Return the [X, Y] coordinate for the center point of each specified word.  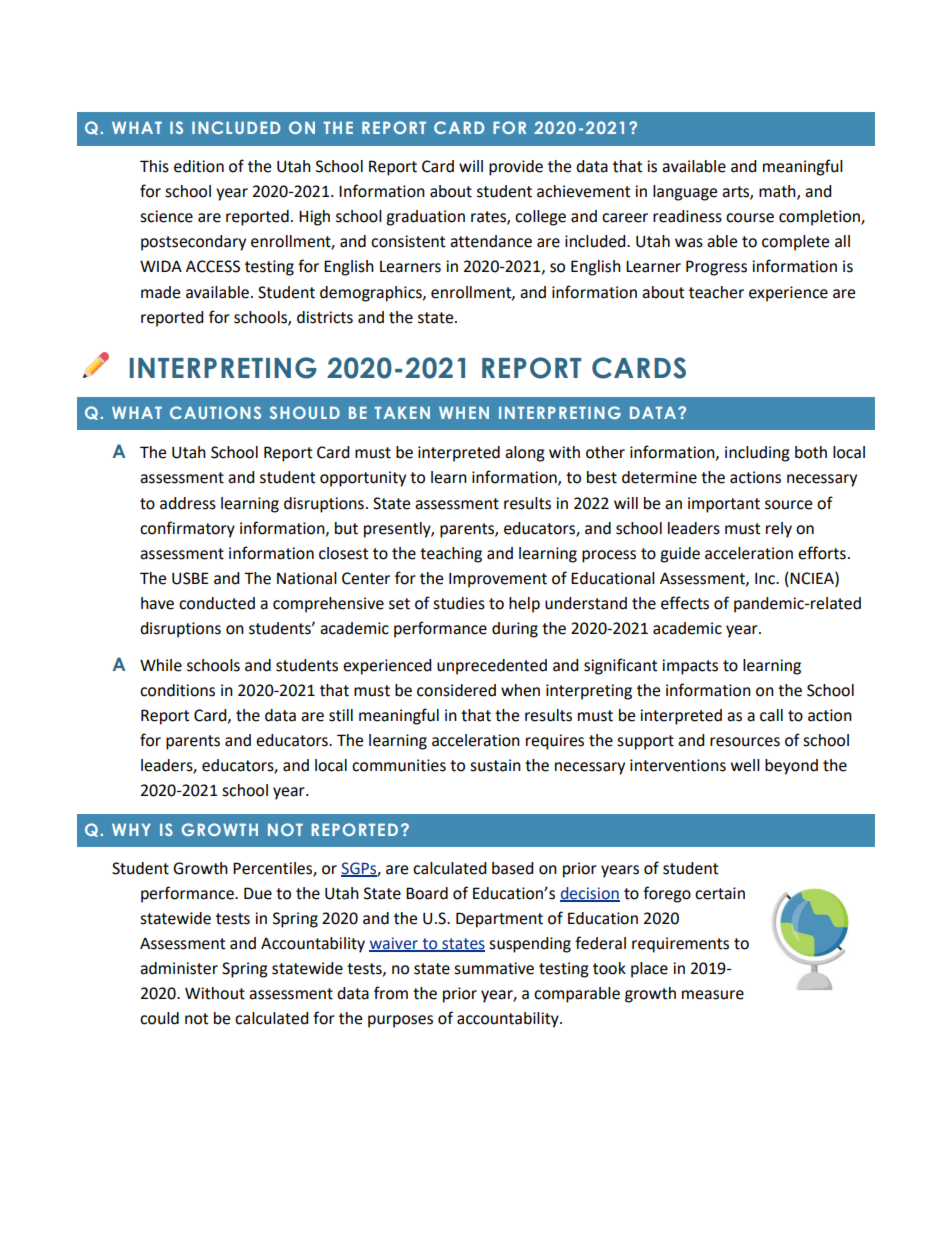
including [757, 454]
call [771, 715]
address [188, 503]
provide [516, 168]
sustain [495, 765]
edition [199, 166]
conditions [177, 690]
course [750, 218]
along [525, 454]
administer [179, 968]
